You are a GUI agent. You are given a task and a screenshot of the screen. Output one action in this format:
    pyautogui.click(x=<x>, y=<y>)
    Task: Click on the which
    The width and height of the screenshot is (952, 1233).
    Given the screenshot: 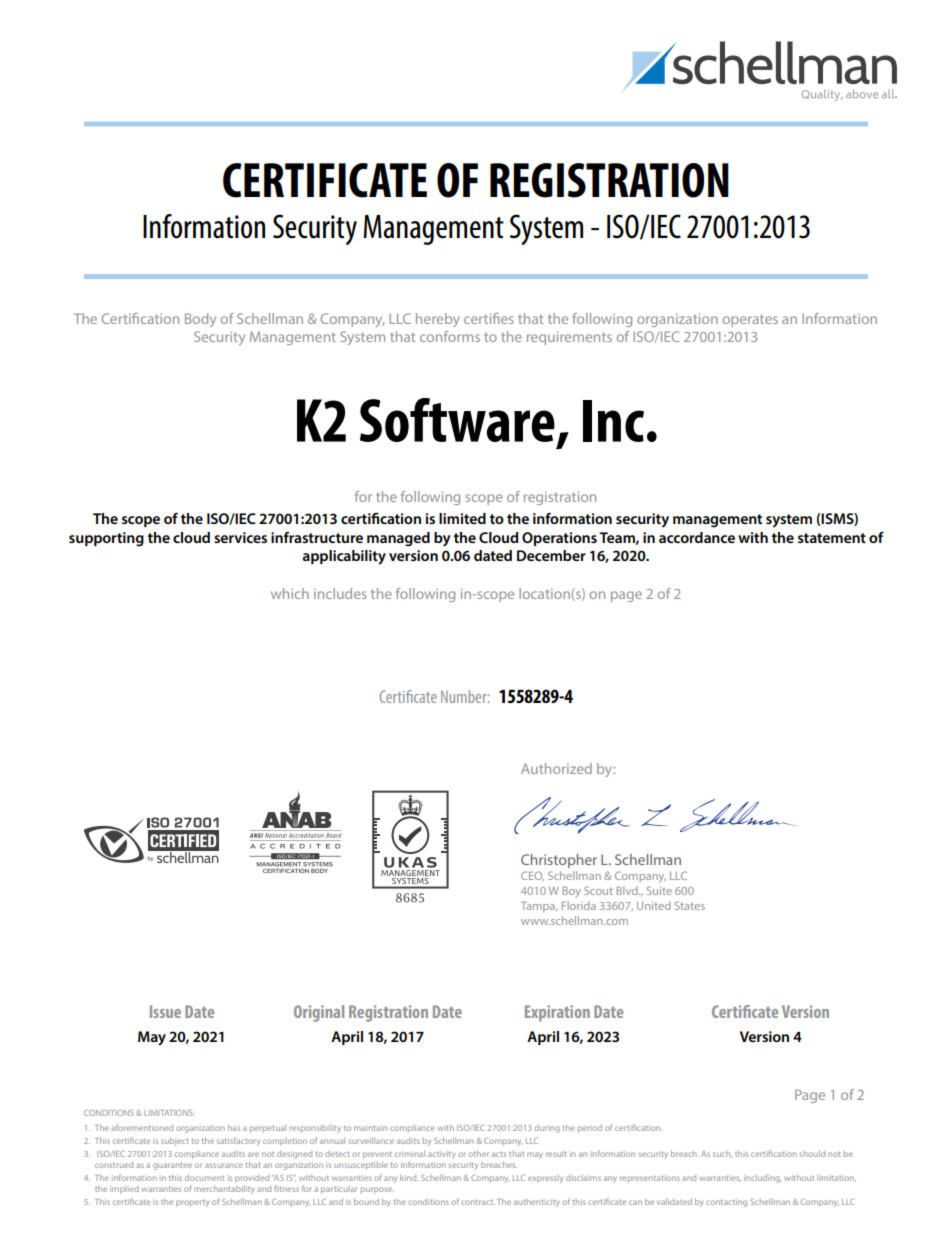 What is the action you would take?
    pyautogui.click(x=290, y=593)
